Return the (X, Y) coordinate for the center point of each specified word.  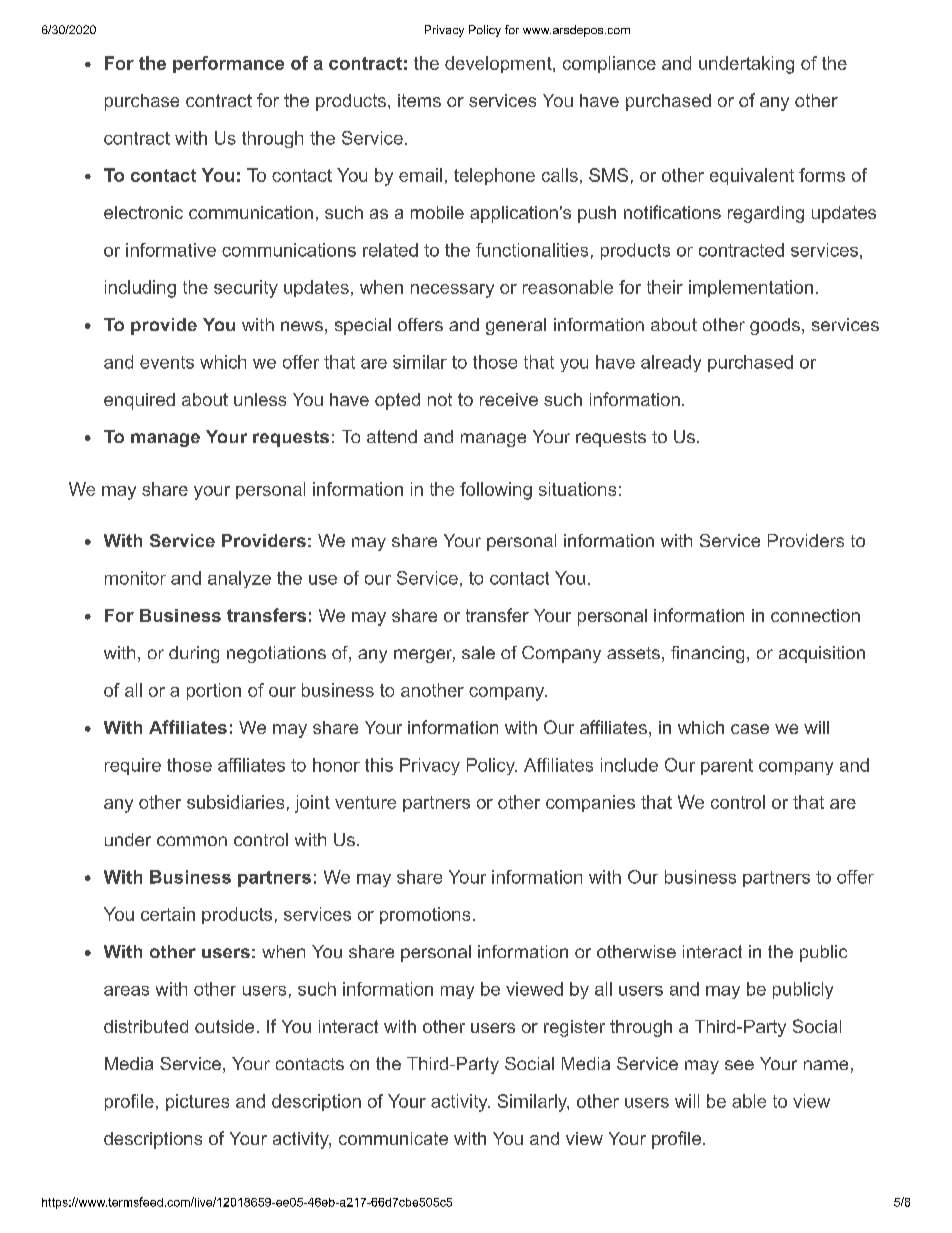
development (499, 64)
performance (228, 64)
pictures (197, 1102)
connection (815, 615)
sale (478, 652)
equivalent (752, 176)
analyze (239, 579)
